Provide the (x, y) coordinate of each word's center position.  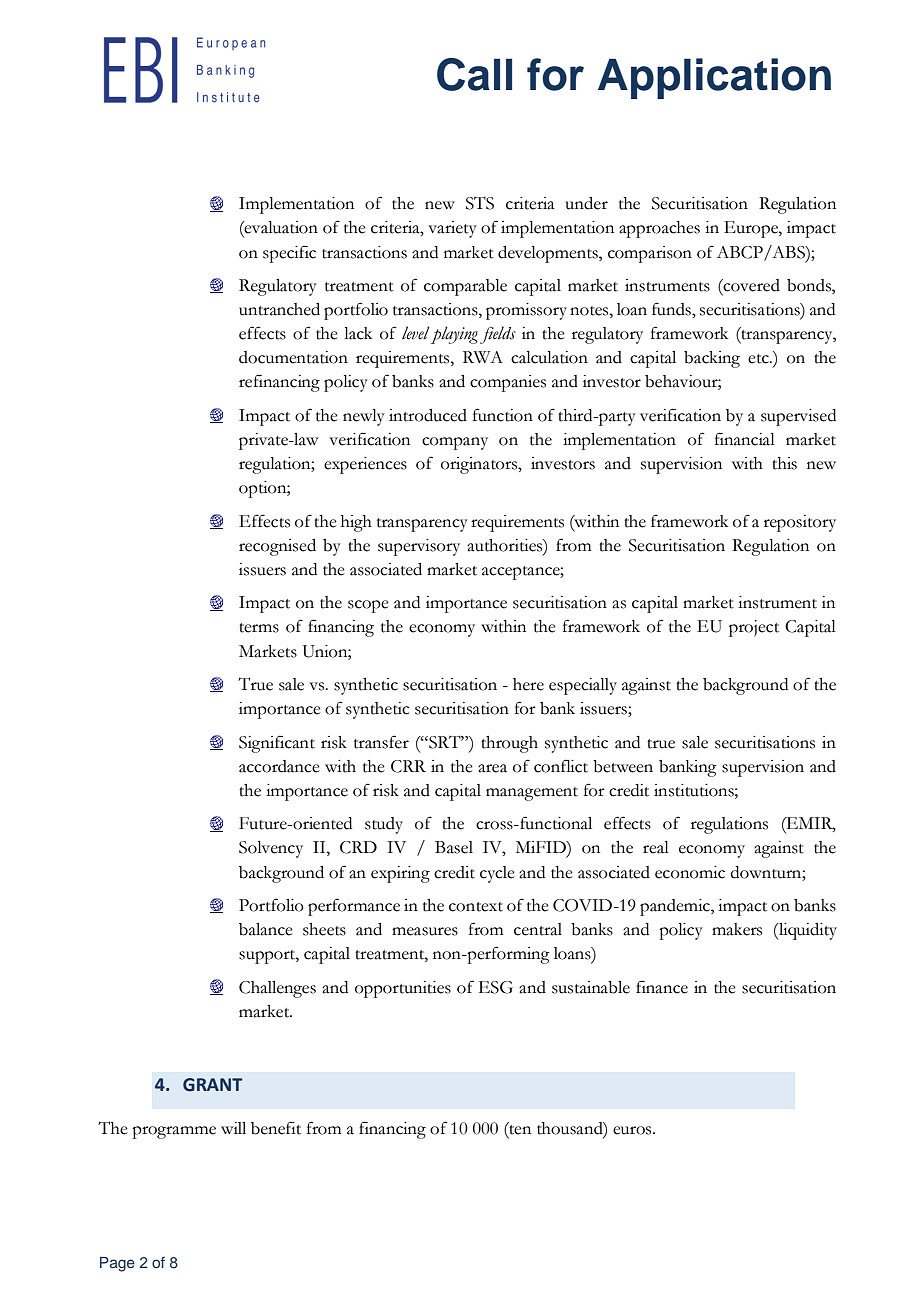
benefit (276, 1128)
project (754, 628)
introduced (428, 415)
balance (266, 929)
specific (289, 254)
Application (714, 78)
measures (425, 931)
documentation (293, 357)
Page (117, 1264)
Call (474, 74)
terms (259, 628)
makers (737, 929)
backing (712, 359)
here (528, 684)
